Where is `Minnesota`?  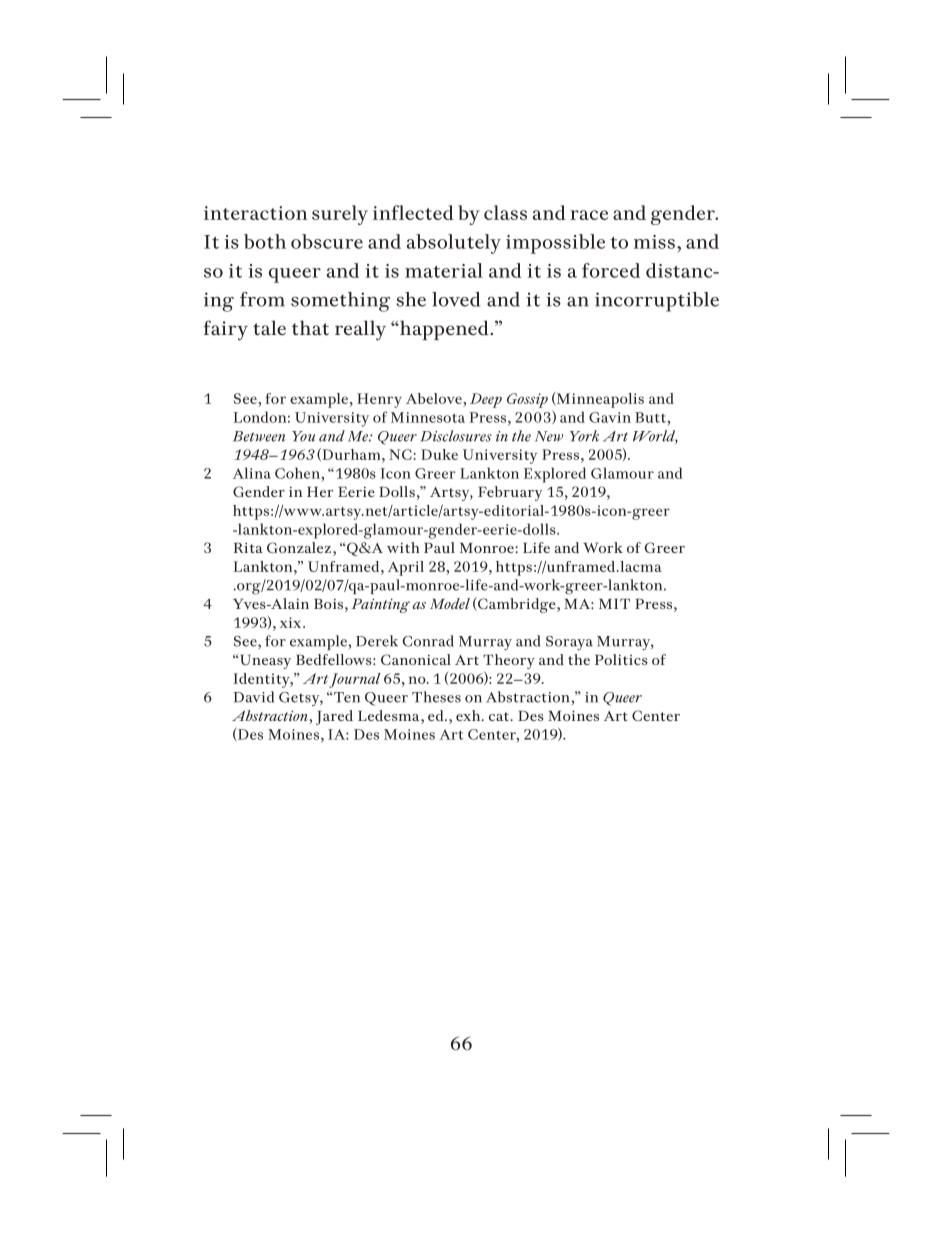
Minnesota is located at coordinates (428, 417).
